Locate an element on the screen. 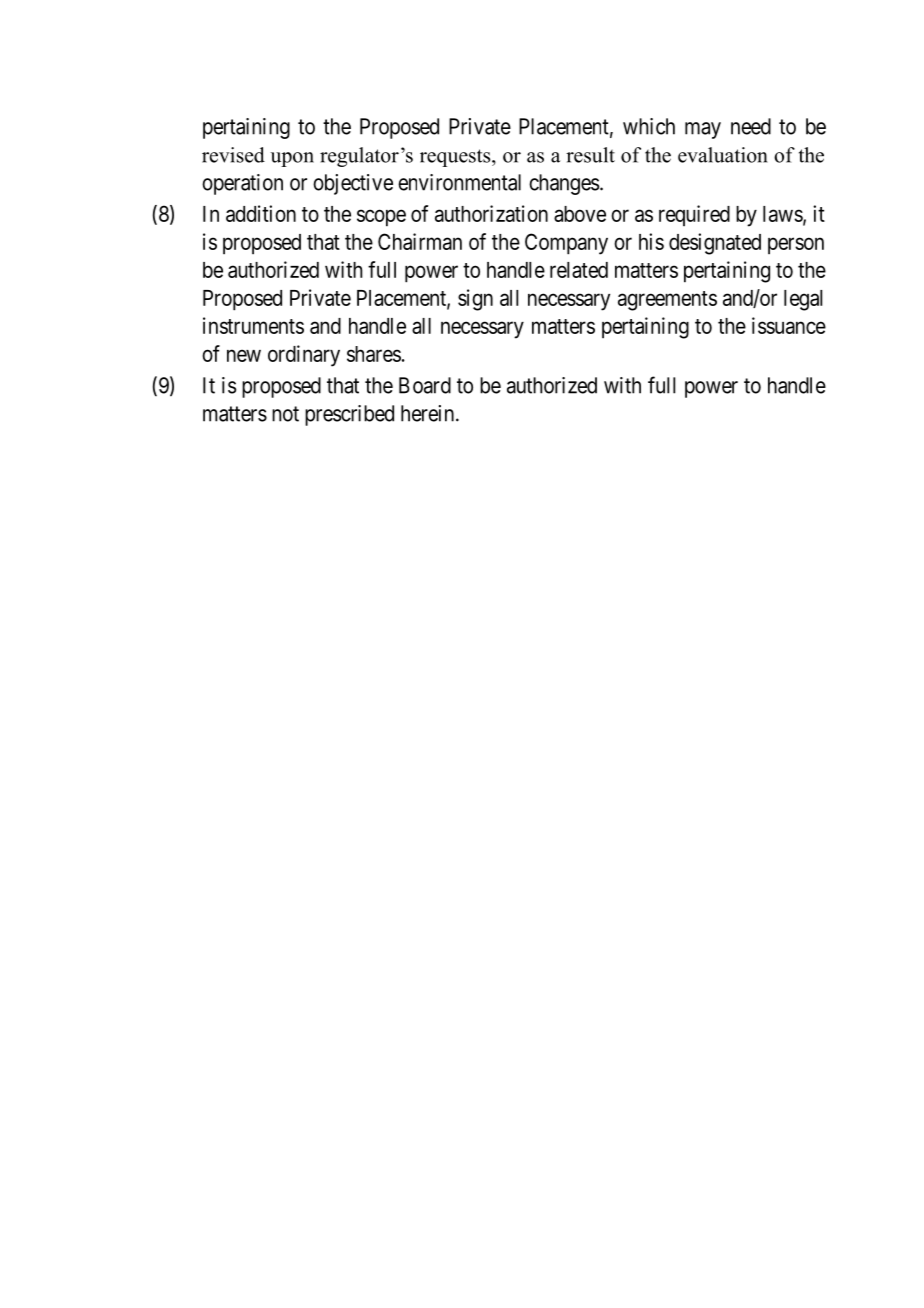  issuance is located at coordinates (789, 325).
